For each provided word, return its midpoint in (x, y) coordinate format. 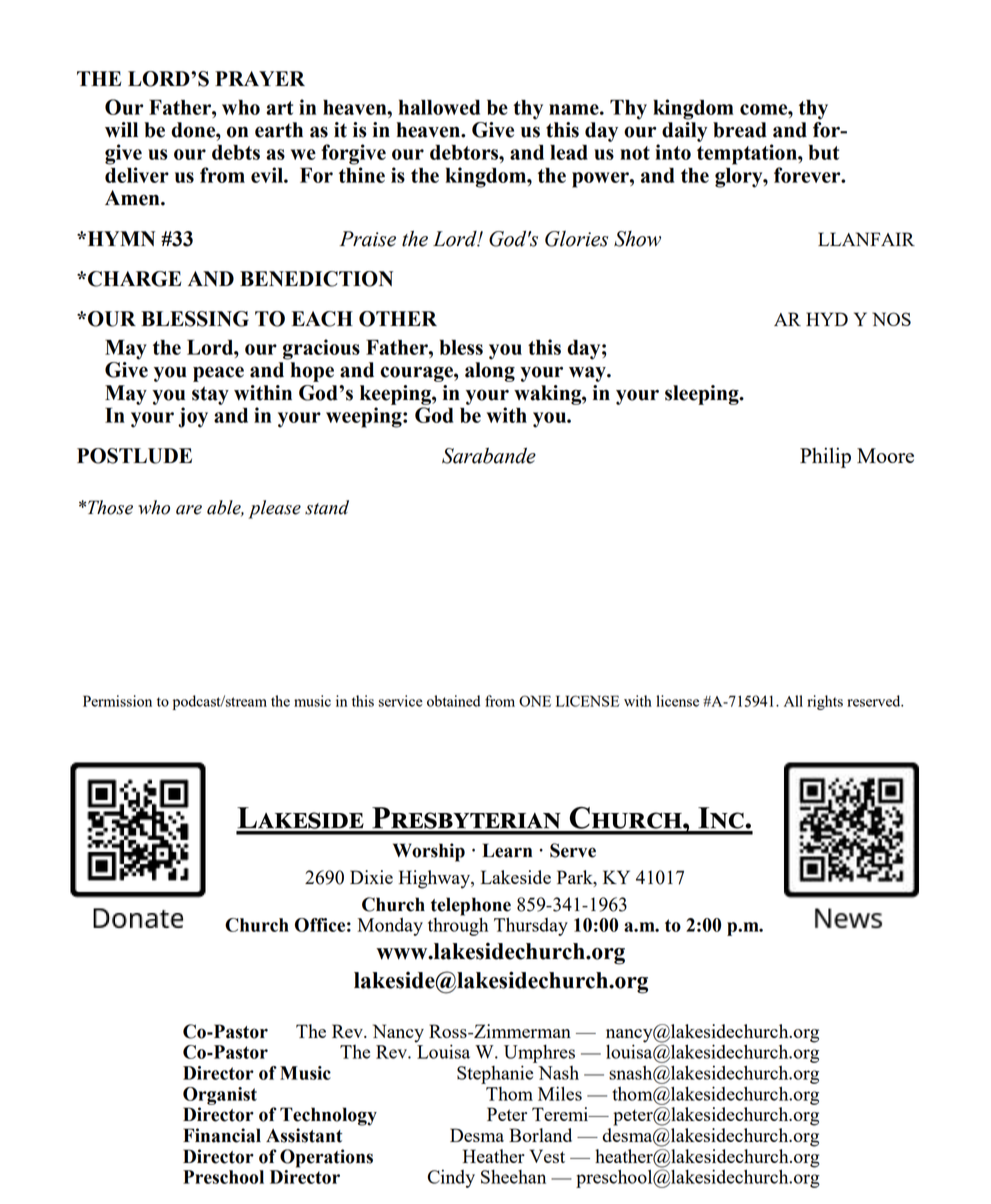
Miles (560, 1093)
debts (236, 152)
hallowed (439, 107)
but (824, 152)
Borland (540, 1135)
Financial (222, 1135)
